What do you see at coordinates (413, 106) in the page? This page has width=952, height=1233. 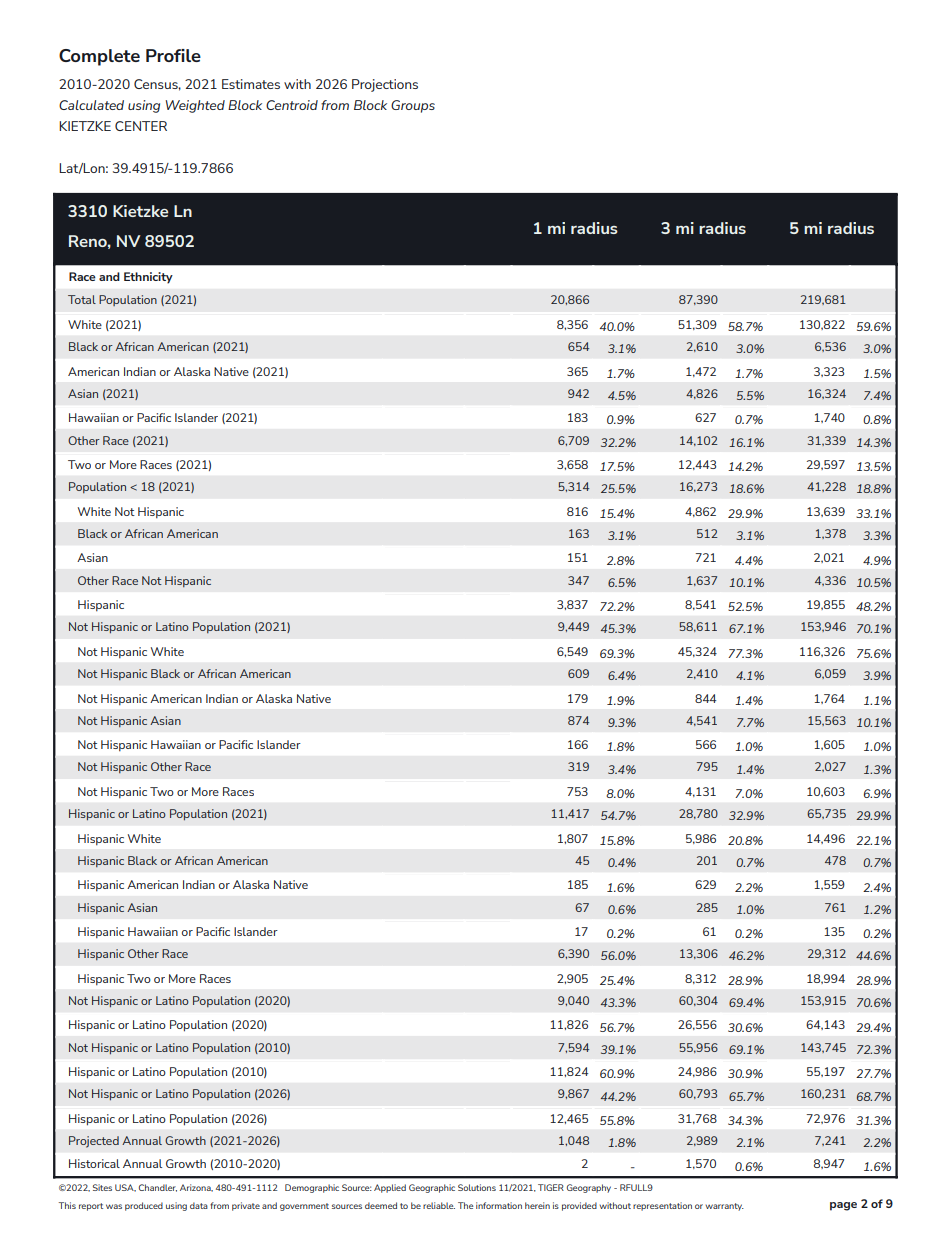 I see `Groups` at bounding box center [413, 106].
